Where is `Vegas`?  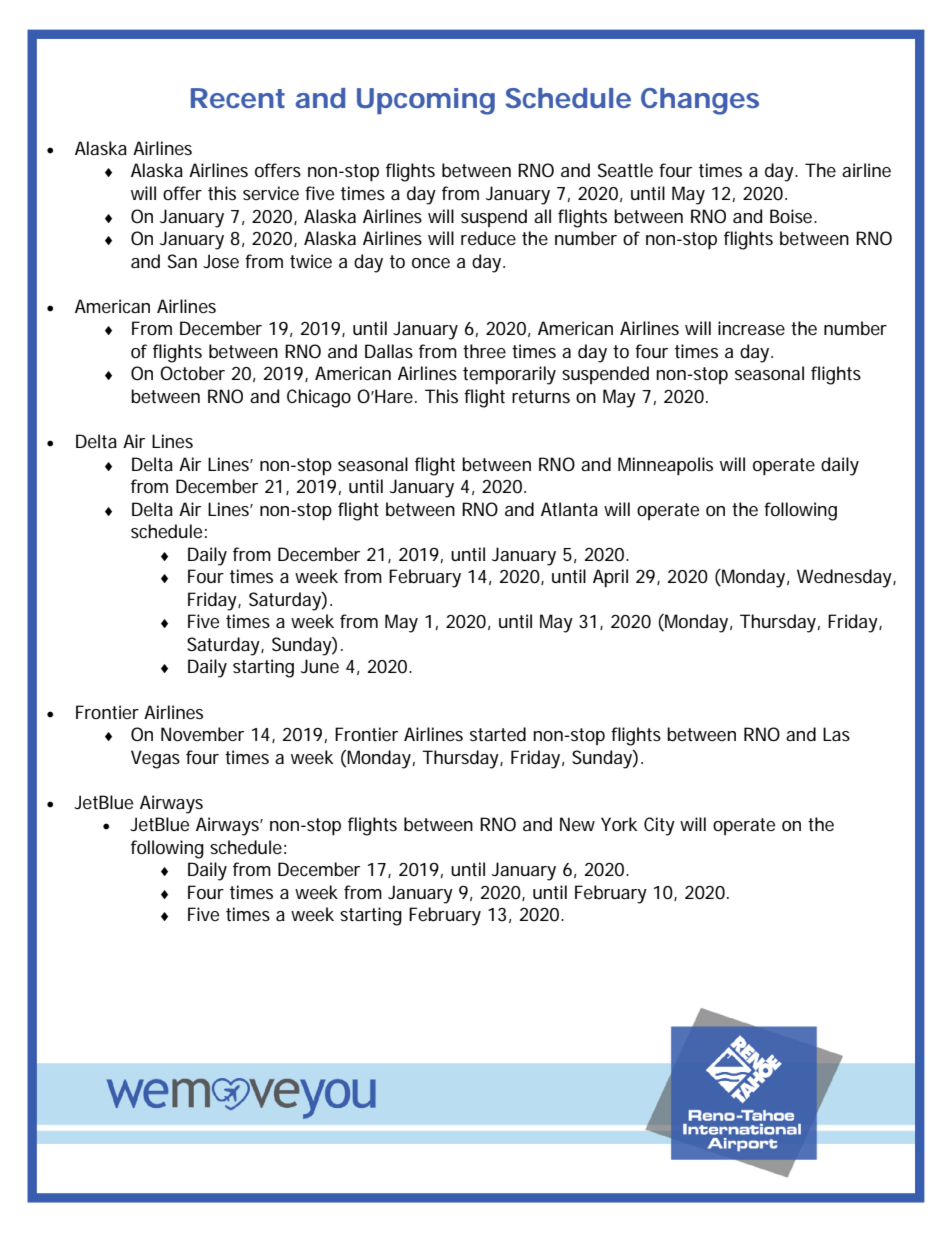 Vegas is located at coordinates (155, 759).
